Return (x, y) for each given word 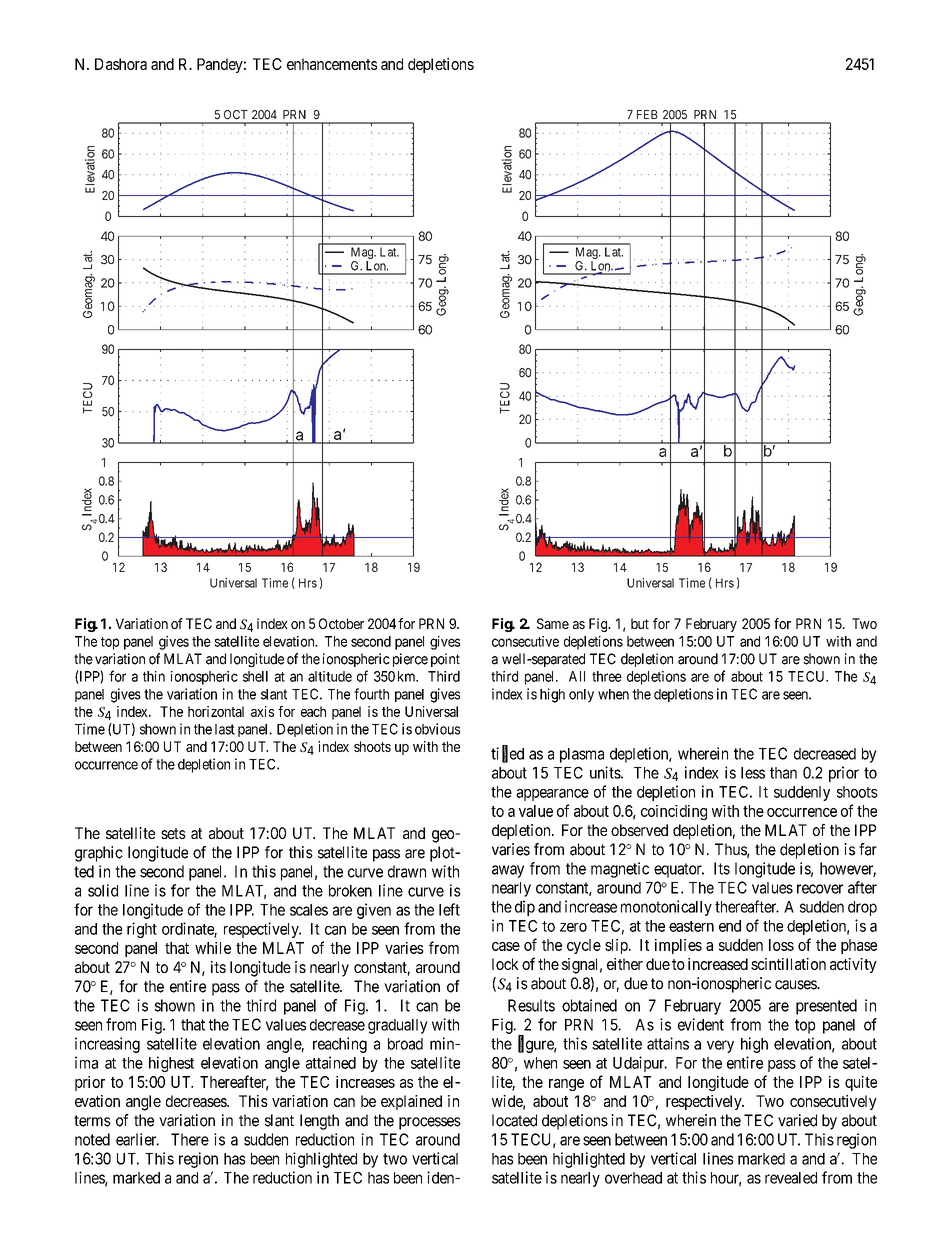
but (640, 623)
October (341, 623)
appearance (552, 795)
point (445, 660)
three (607, 676)
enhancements (332, 64)
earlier (137, 1139)
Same (553, 623)
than (783, 773)
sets (173, 833)
